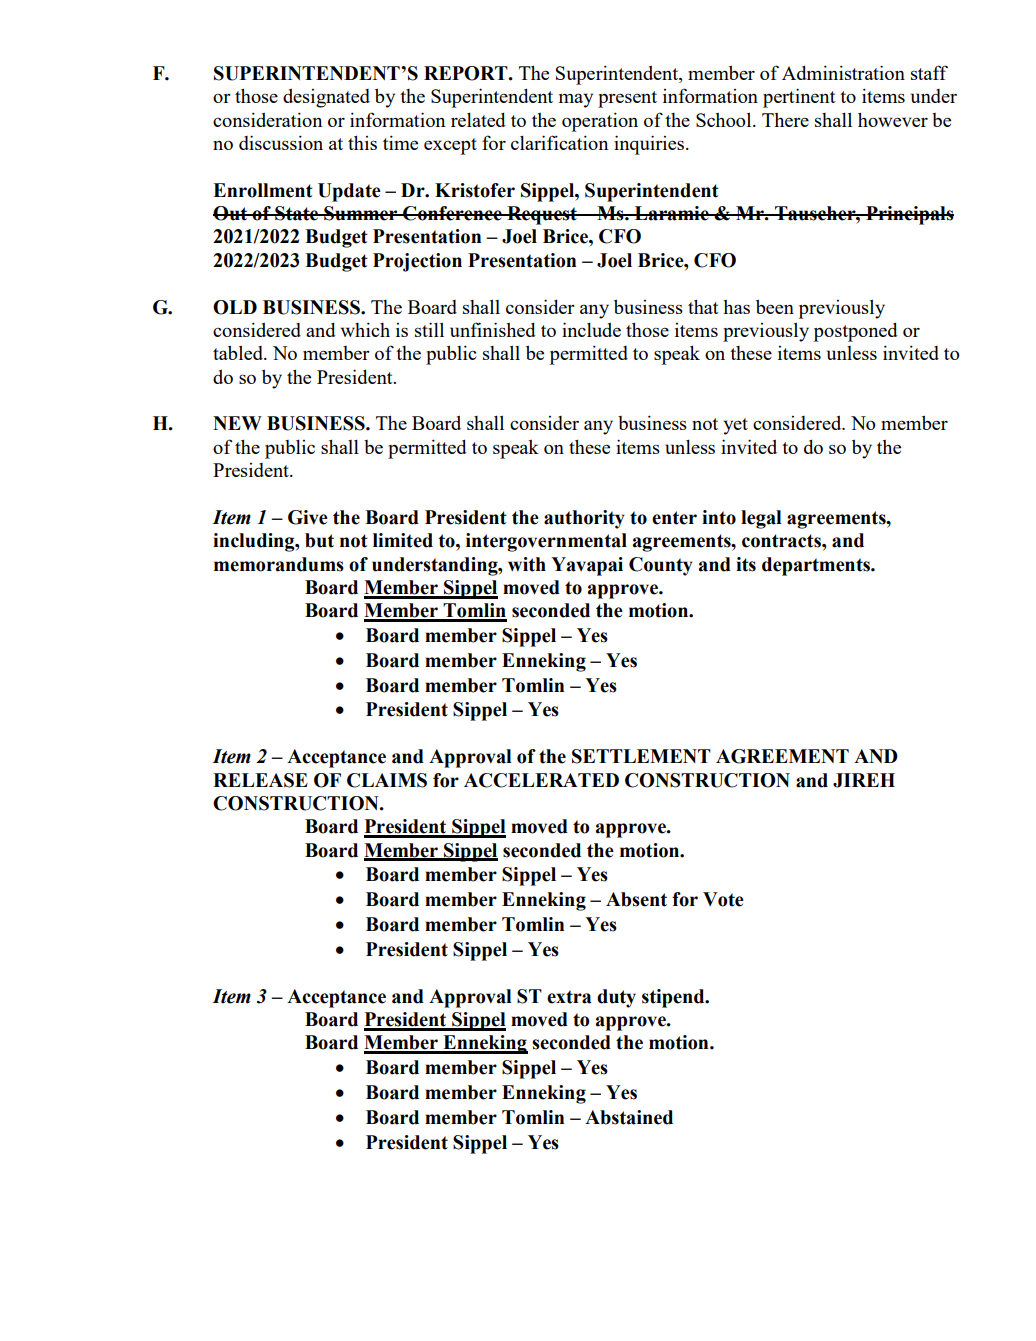  I want to click on include, so click(591, 329).
